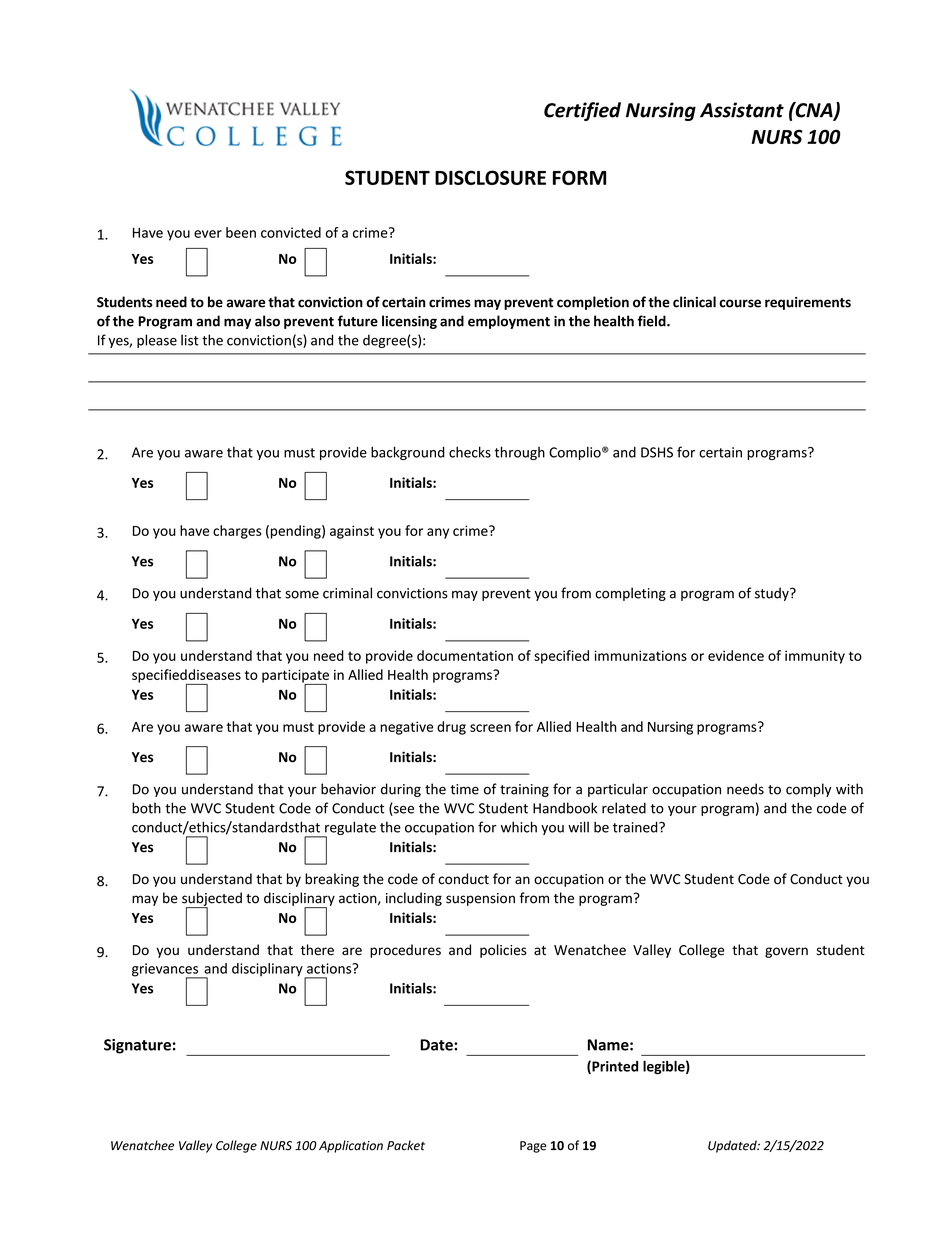 The image size is (952, 1233). I want to click on DISCLOSURE, so click(490, 177).
